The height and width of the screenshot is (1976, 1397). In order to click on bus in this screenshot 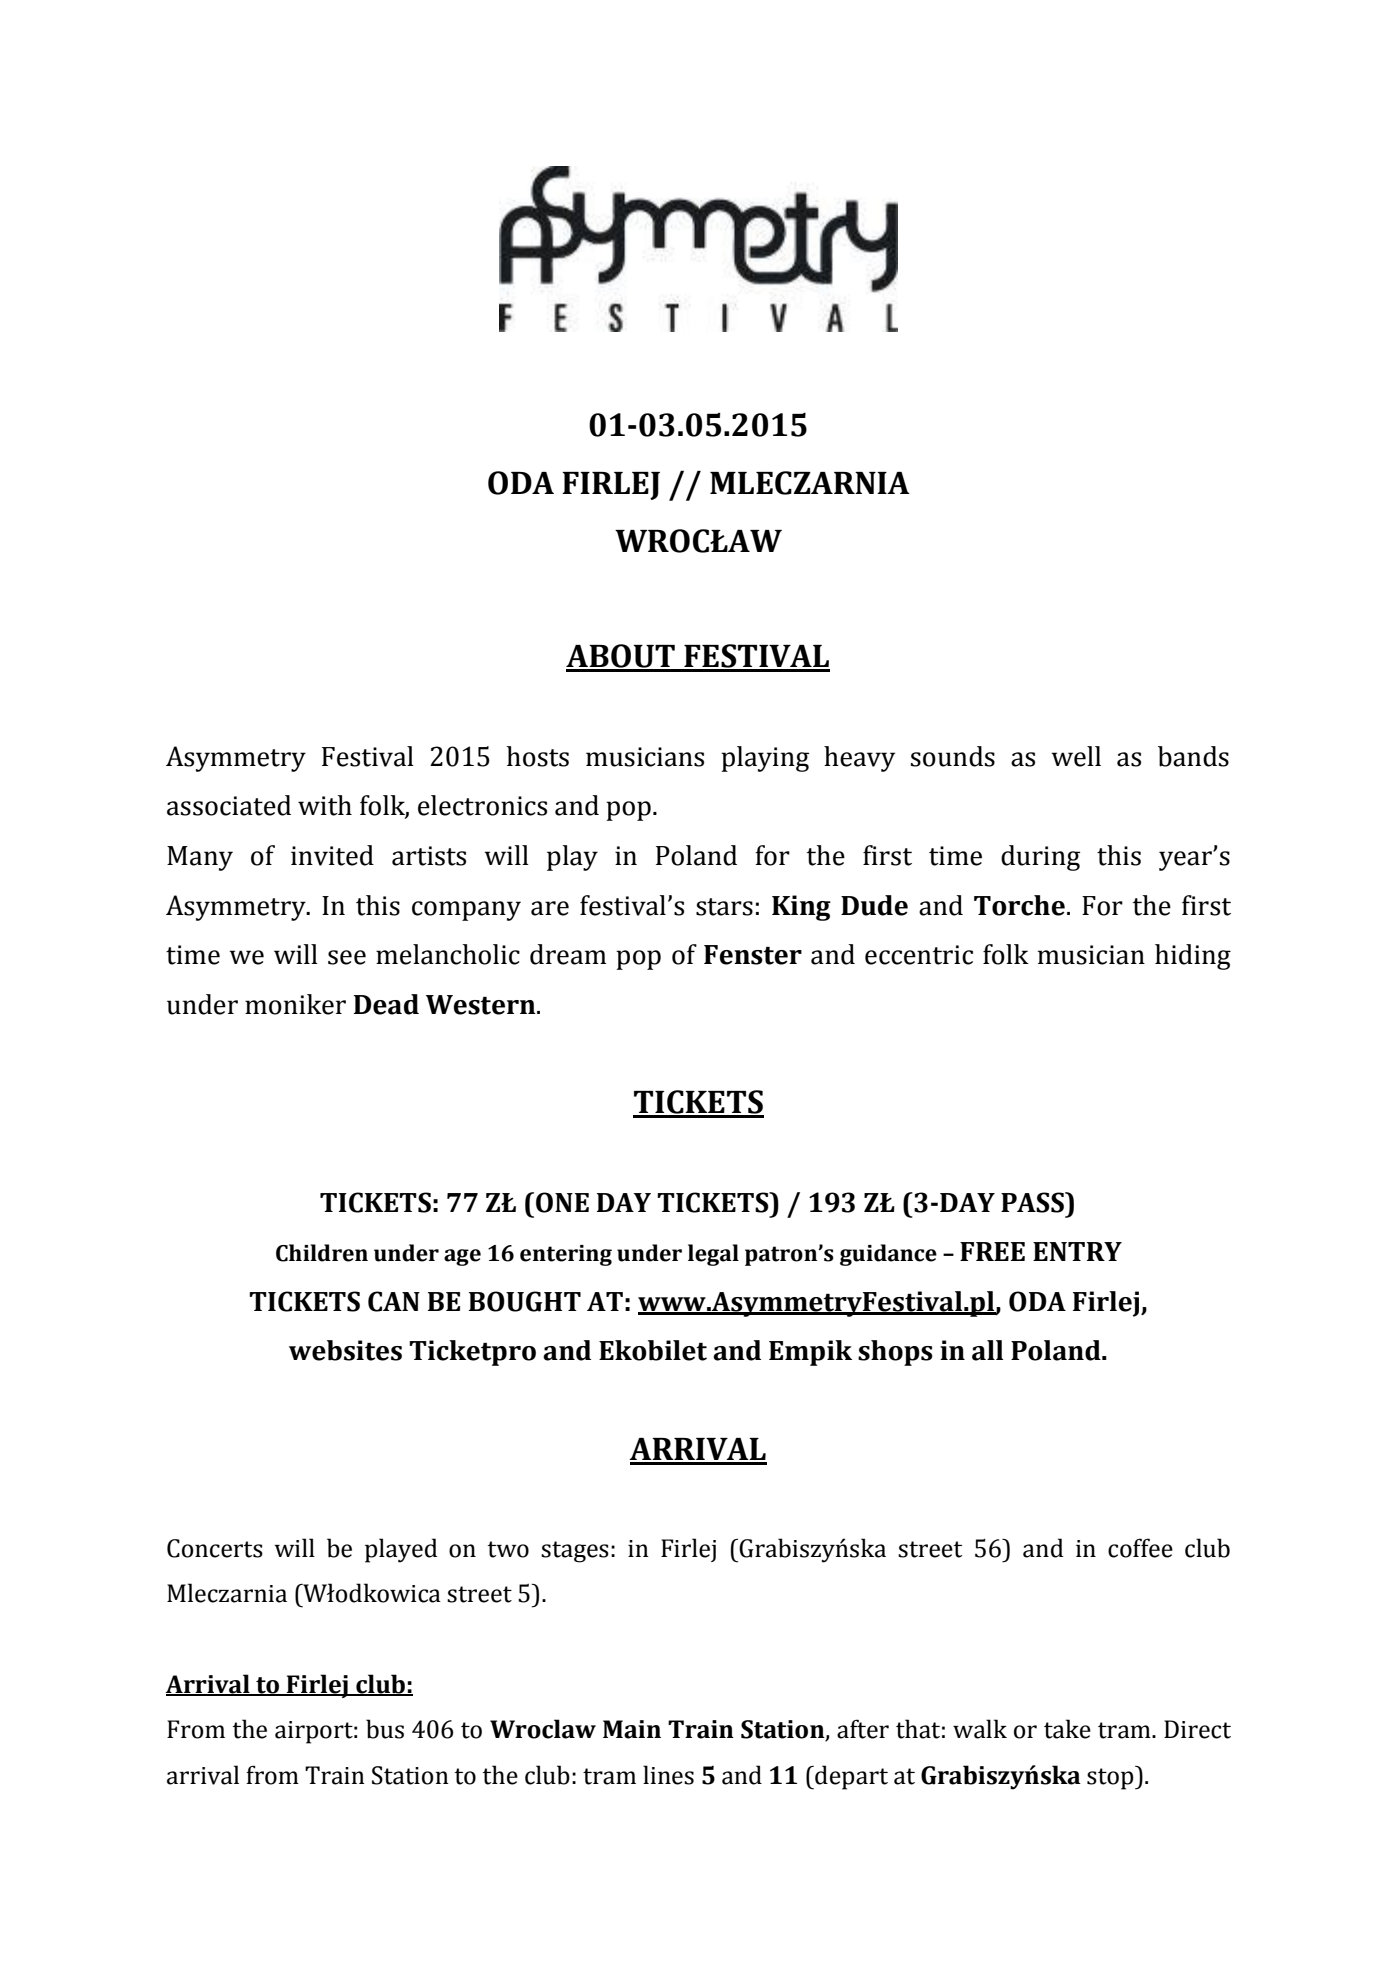, I will do `click(385, 1729)`.
